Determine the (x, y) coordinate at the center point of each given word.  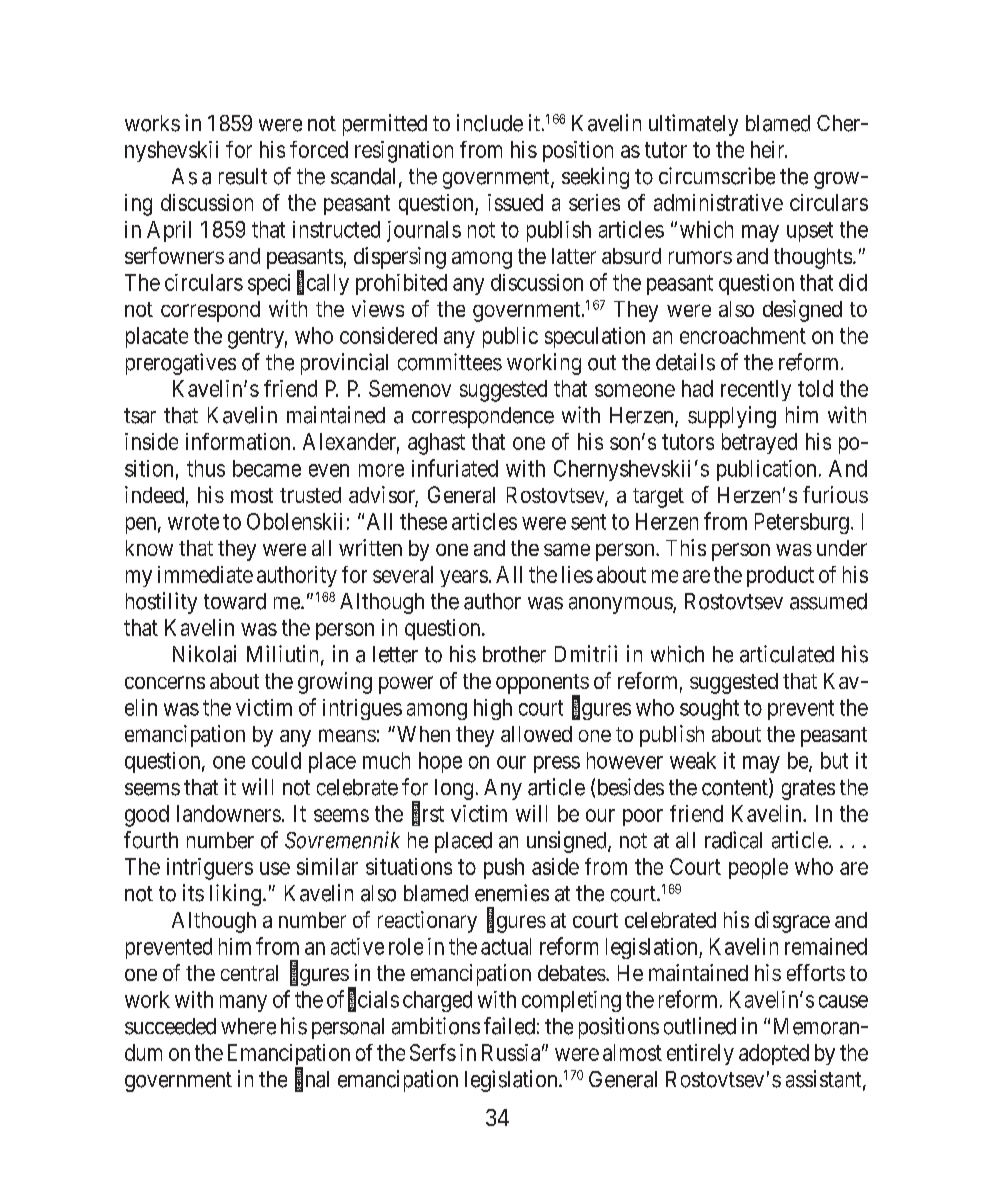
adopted (774, 1054)
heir (769, 149)
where (248, 1026)
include (490, 123)
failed (509, 1026)
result (243, 176)
